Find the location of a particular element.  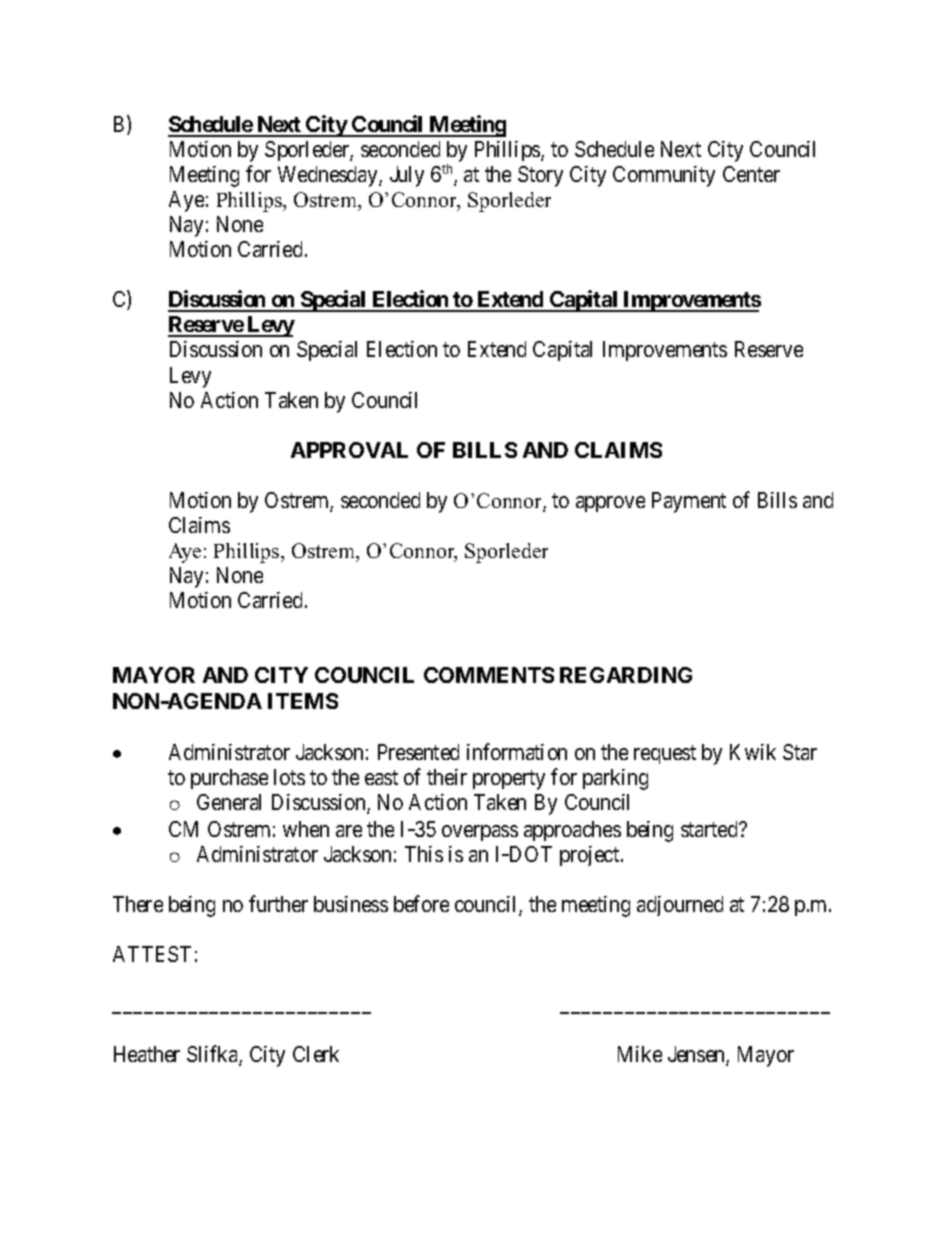

APPROVAL is located at coordinates (349, 450).
